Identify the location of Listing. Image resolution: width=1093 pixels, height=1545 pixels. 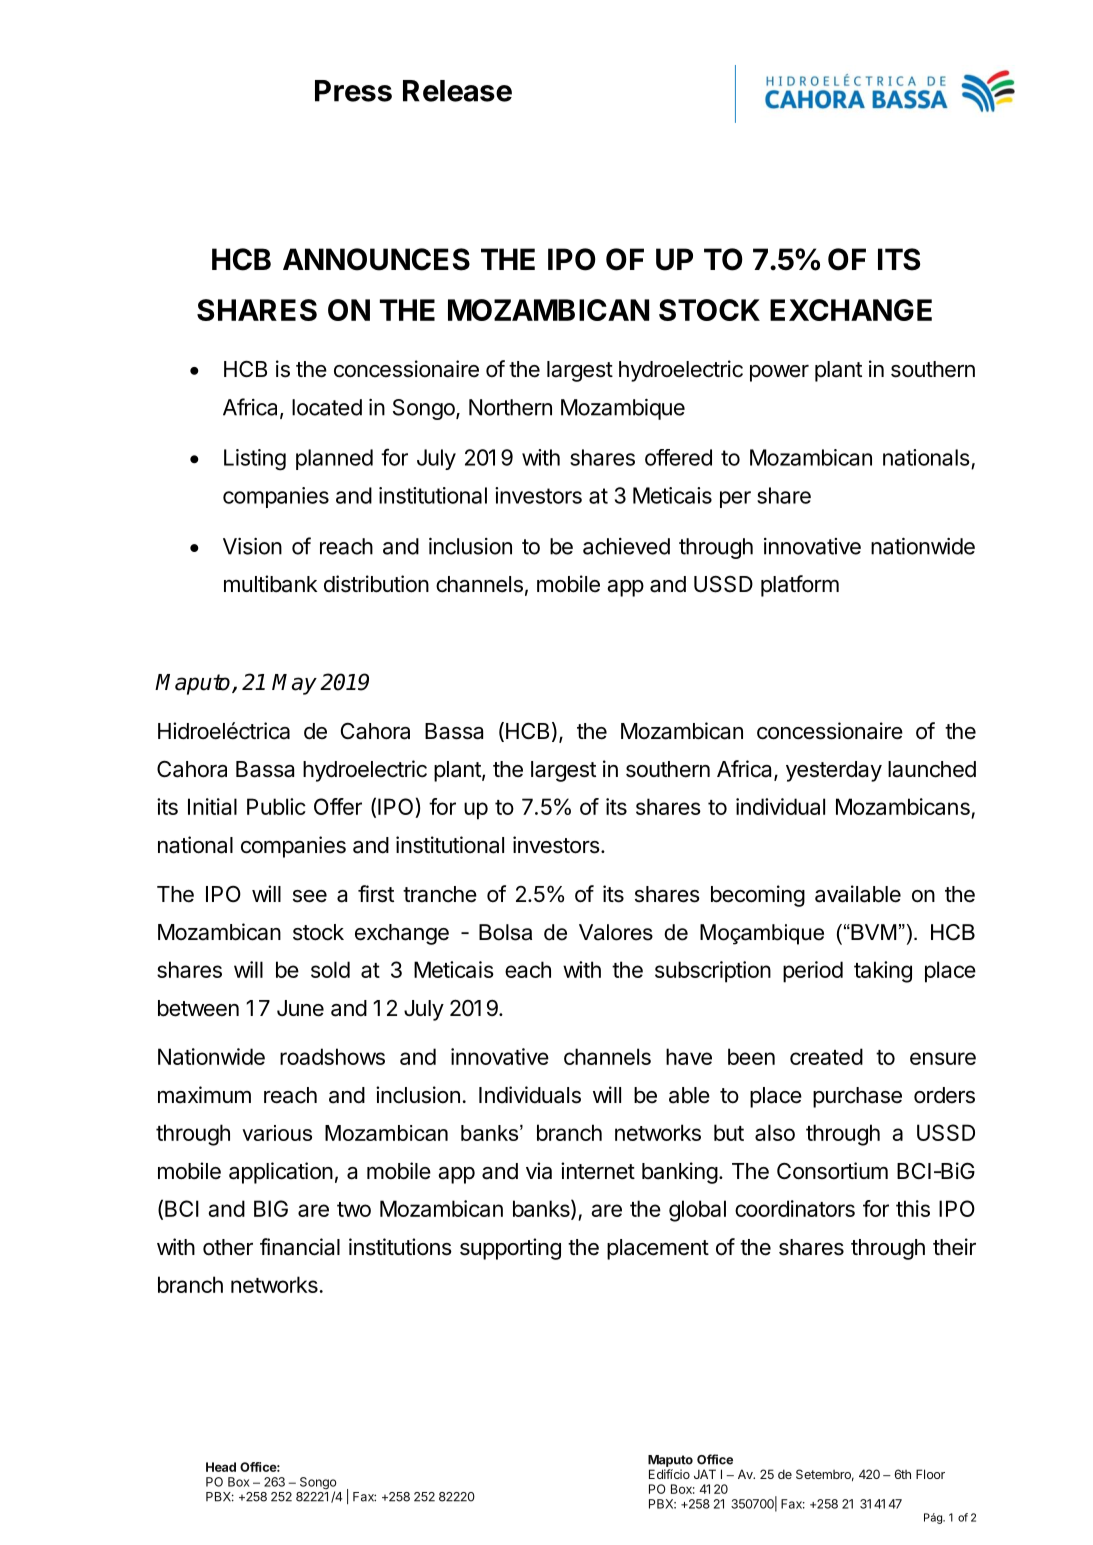
(255, 460).
